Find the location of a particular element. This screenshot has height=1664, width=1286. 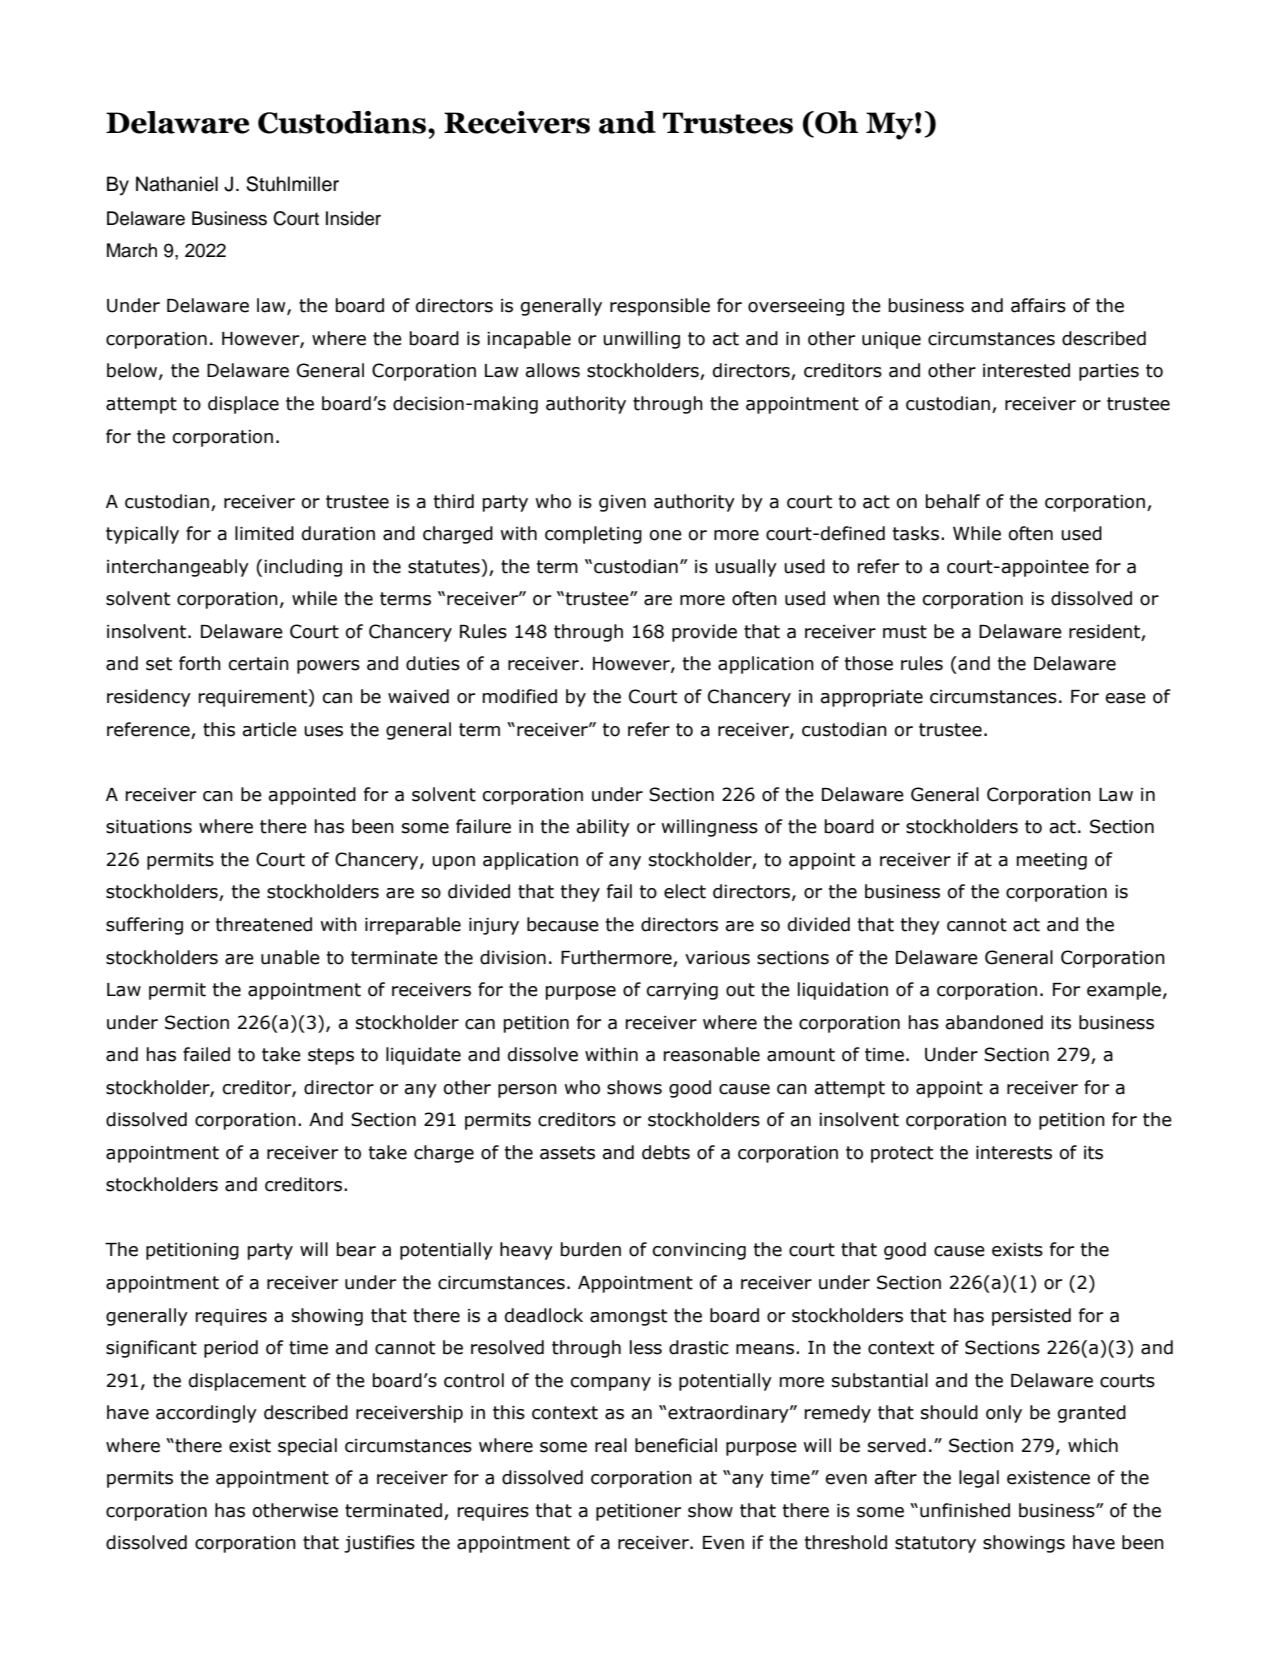

completing is located at coordinates (593, 535).
